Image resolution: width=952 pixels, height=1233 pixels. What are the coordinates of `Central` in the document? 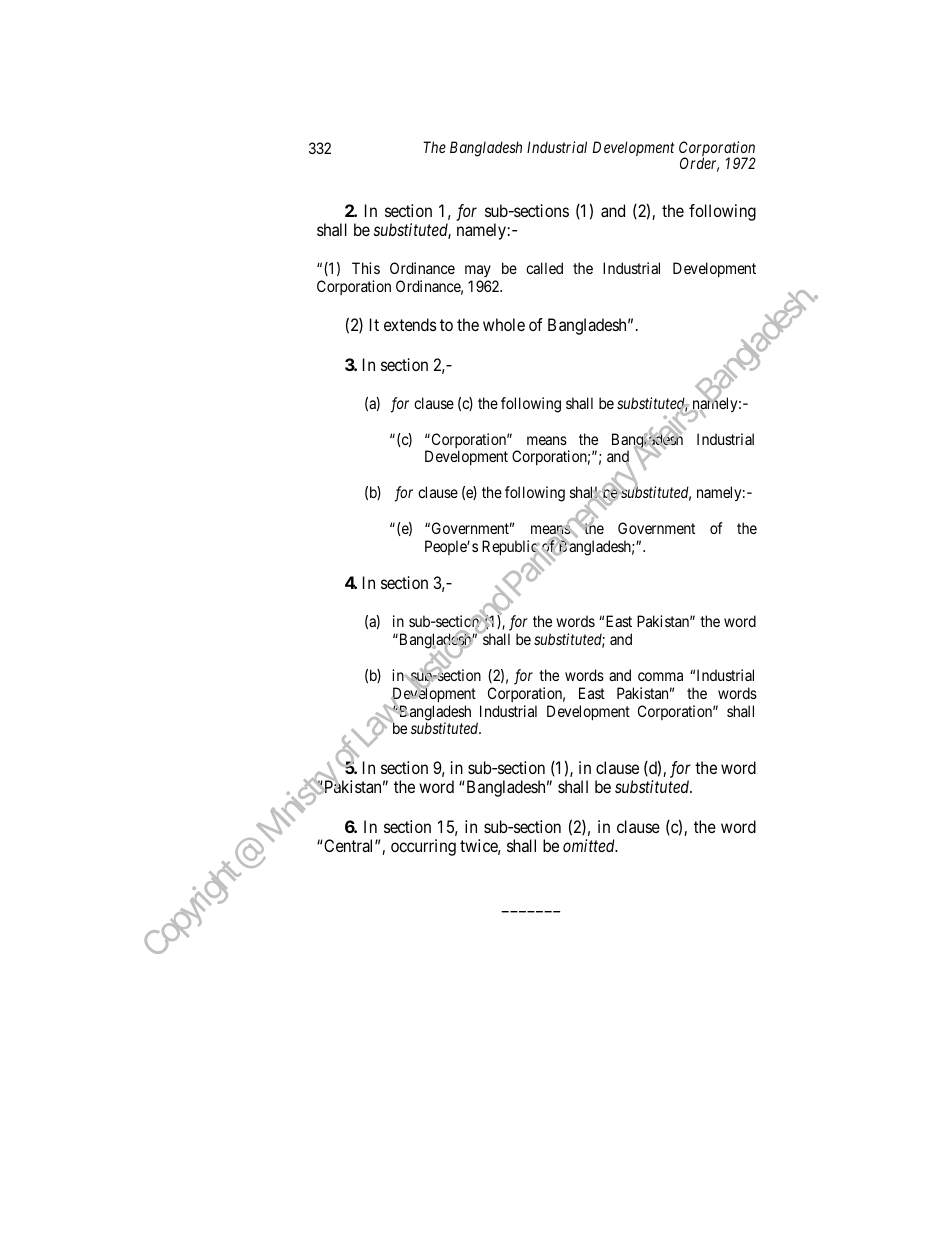 It's located at (349, 845).
